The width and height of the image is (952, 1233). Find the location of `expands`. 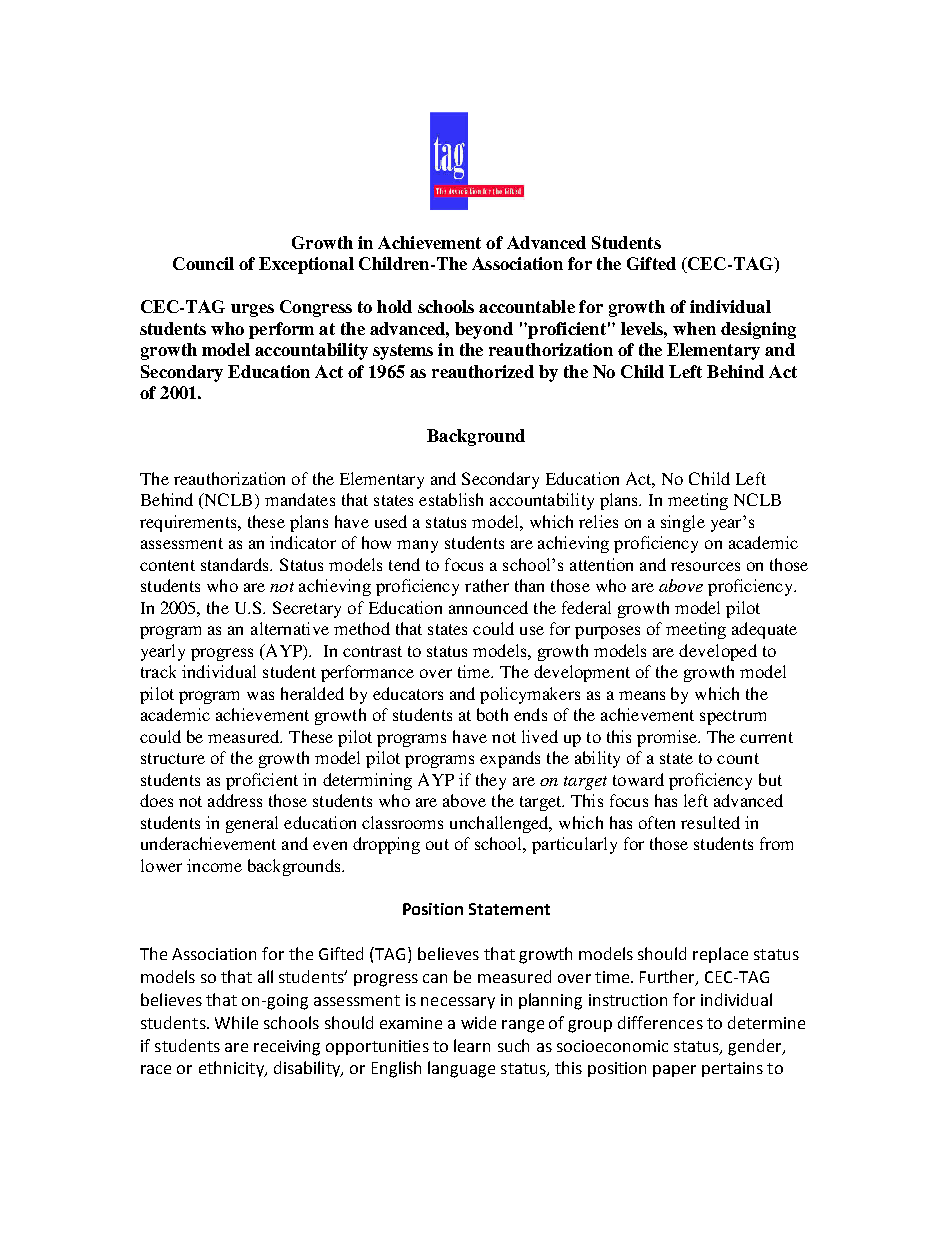

expands is located at coordinates (510, 759).
